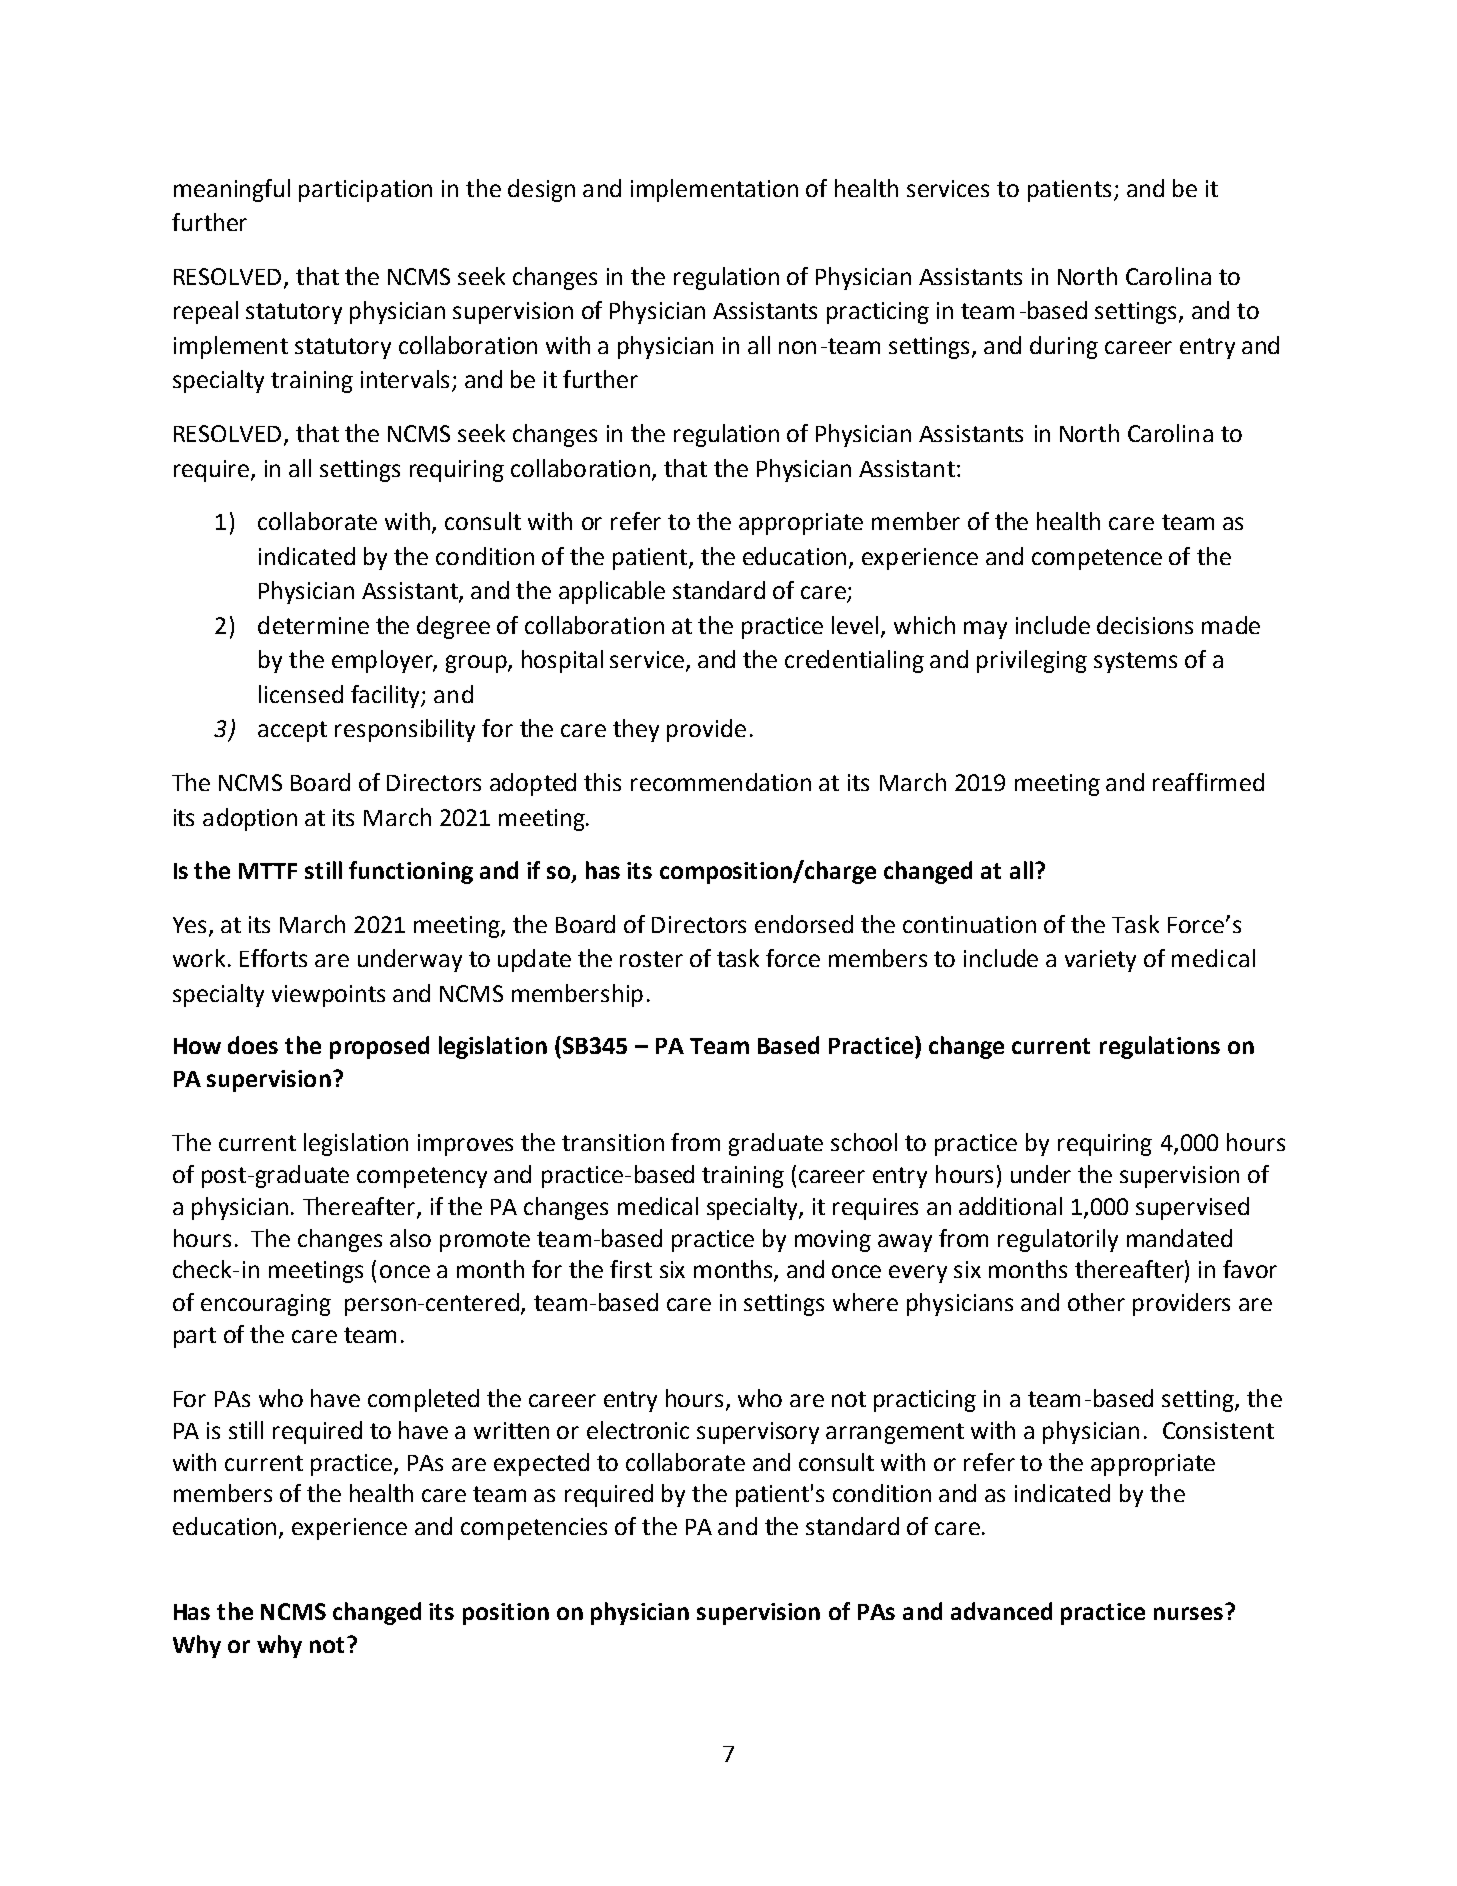 This screenshot has height=1886, width=1457. Describe the element at coordinates (1064, 347) in the screenshot. I see `during` at that location.
